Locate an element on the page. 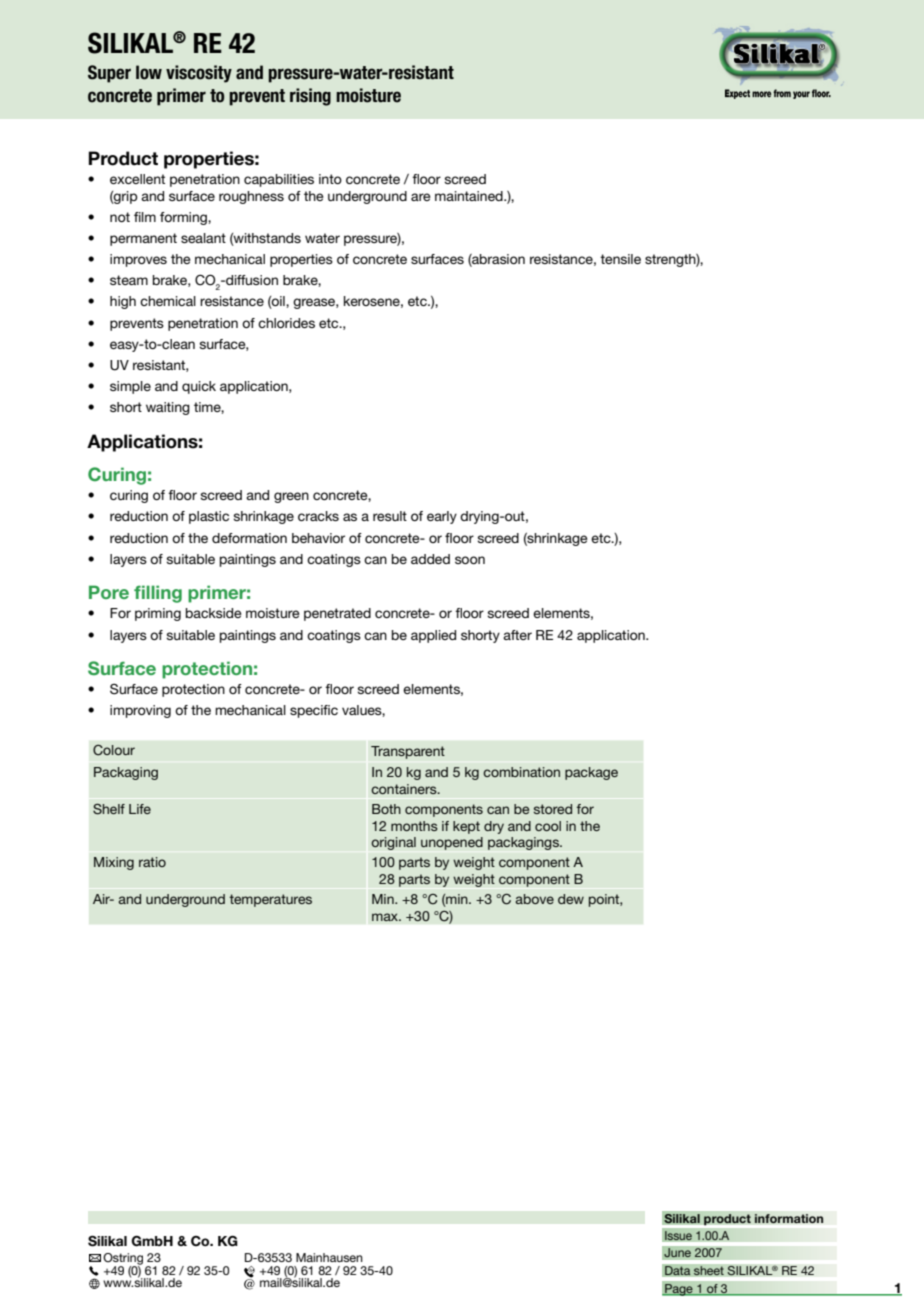 This page has height=1308, width=924. maintained is located at coordinates (470, 196).
